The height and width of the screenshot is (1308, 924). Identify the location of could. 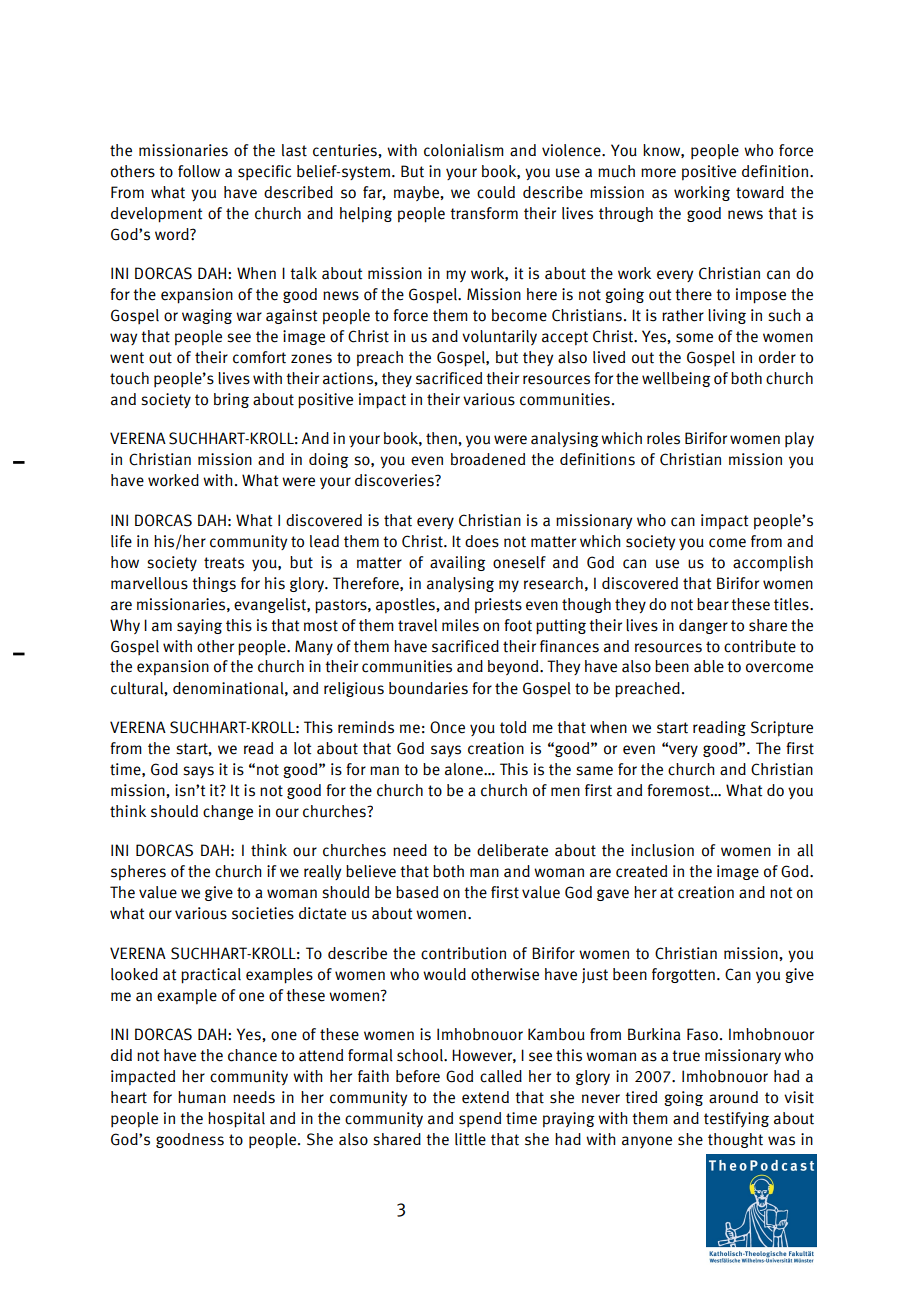
(496, 192).
